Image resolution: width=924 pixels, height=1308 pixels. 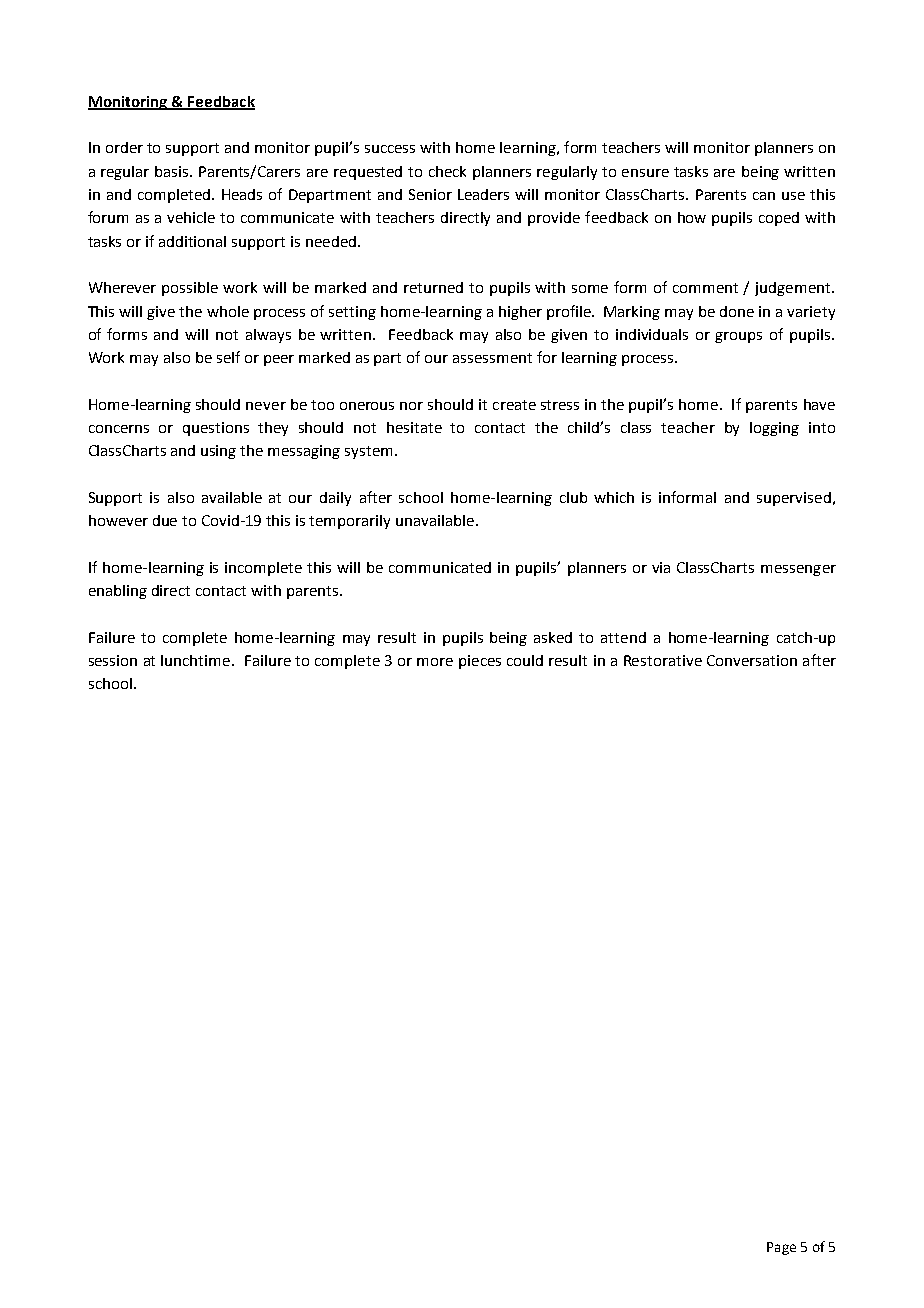 What do you see at coordinates (573, 497) in the screenshot?
I see `club` at bounding box center [573, 497].
